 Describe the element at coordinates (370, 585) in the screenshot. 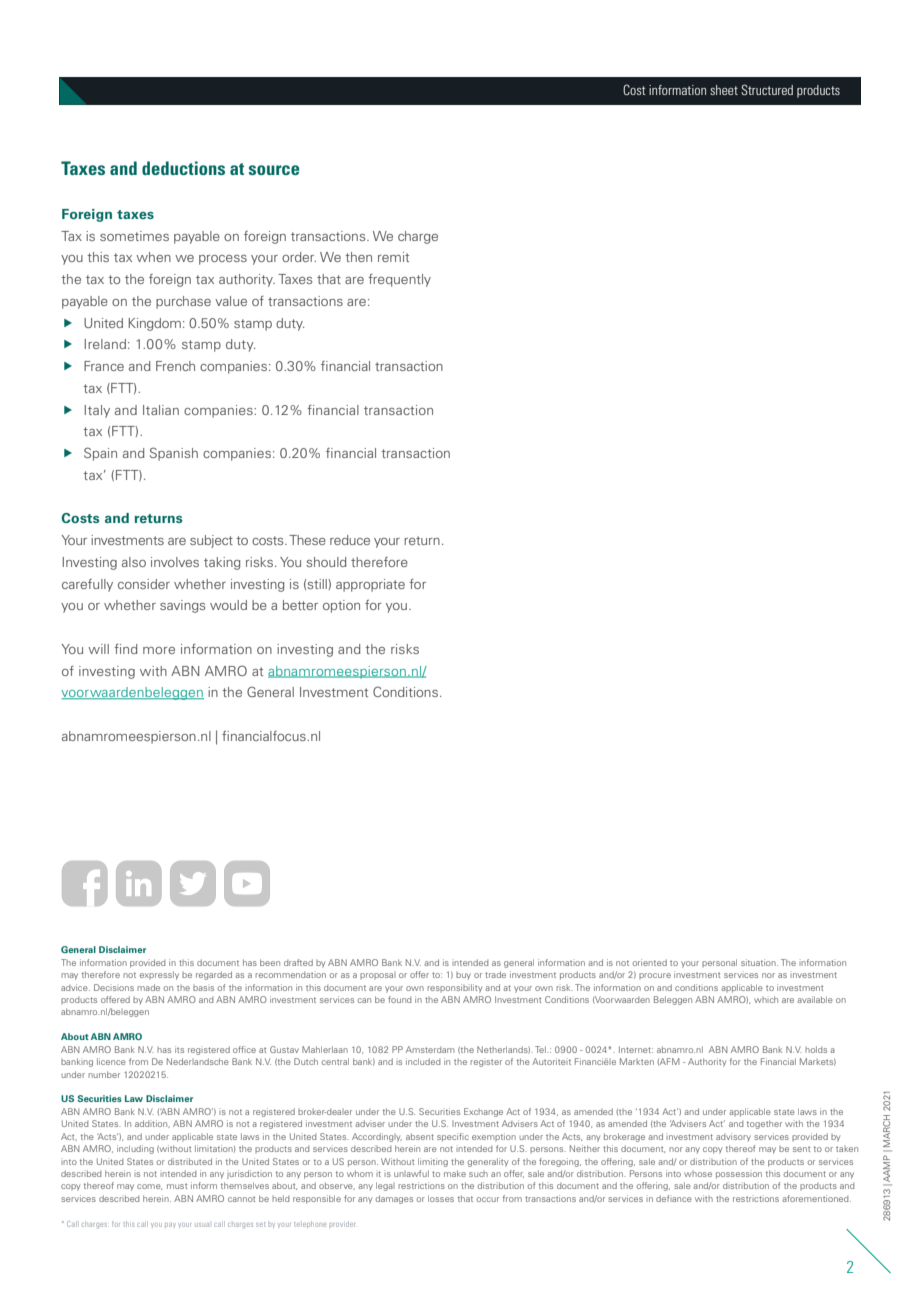

I see `appropriate` at that location.
